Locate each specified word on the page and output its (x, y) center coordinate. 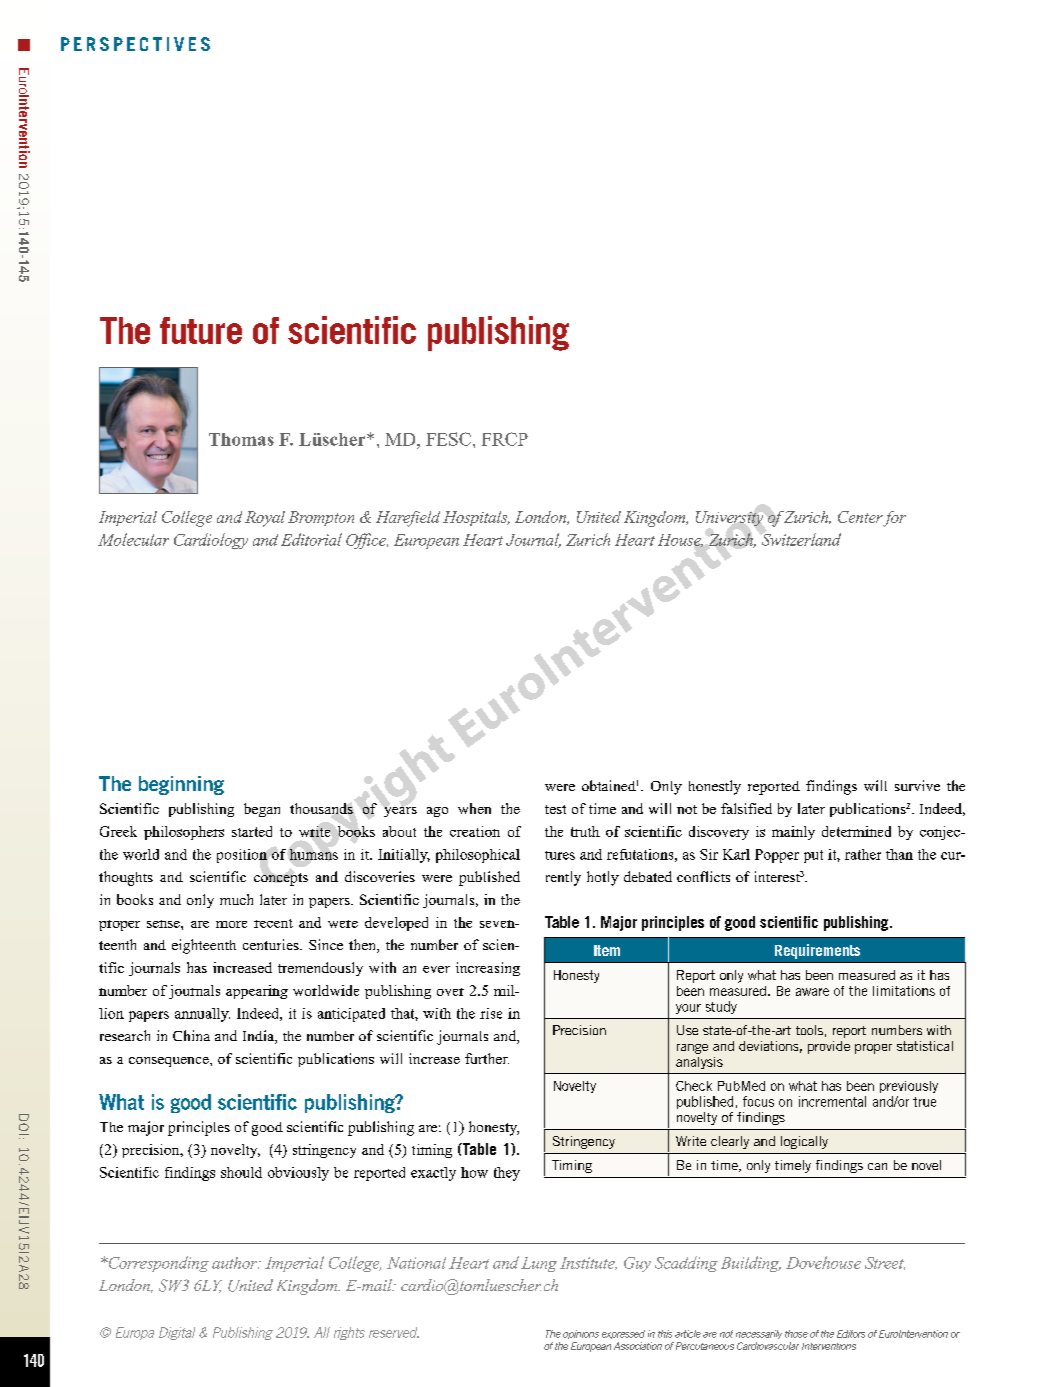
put (813, 856)
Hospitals (476, 518)
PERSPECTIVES (135, 44)
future (201, 330)
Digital (177, 1333)
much (236, 899)
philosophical (478, 856)
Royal (265, 519)
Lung (539, 1264)
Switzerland (801, 539)
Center (860, 517)
